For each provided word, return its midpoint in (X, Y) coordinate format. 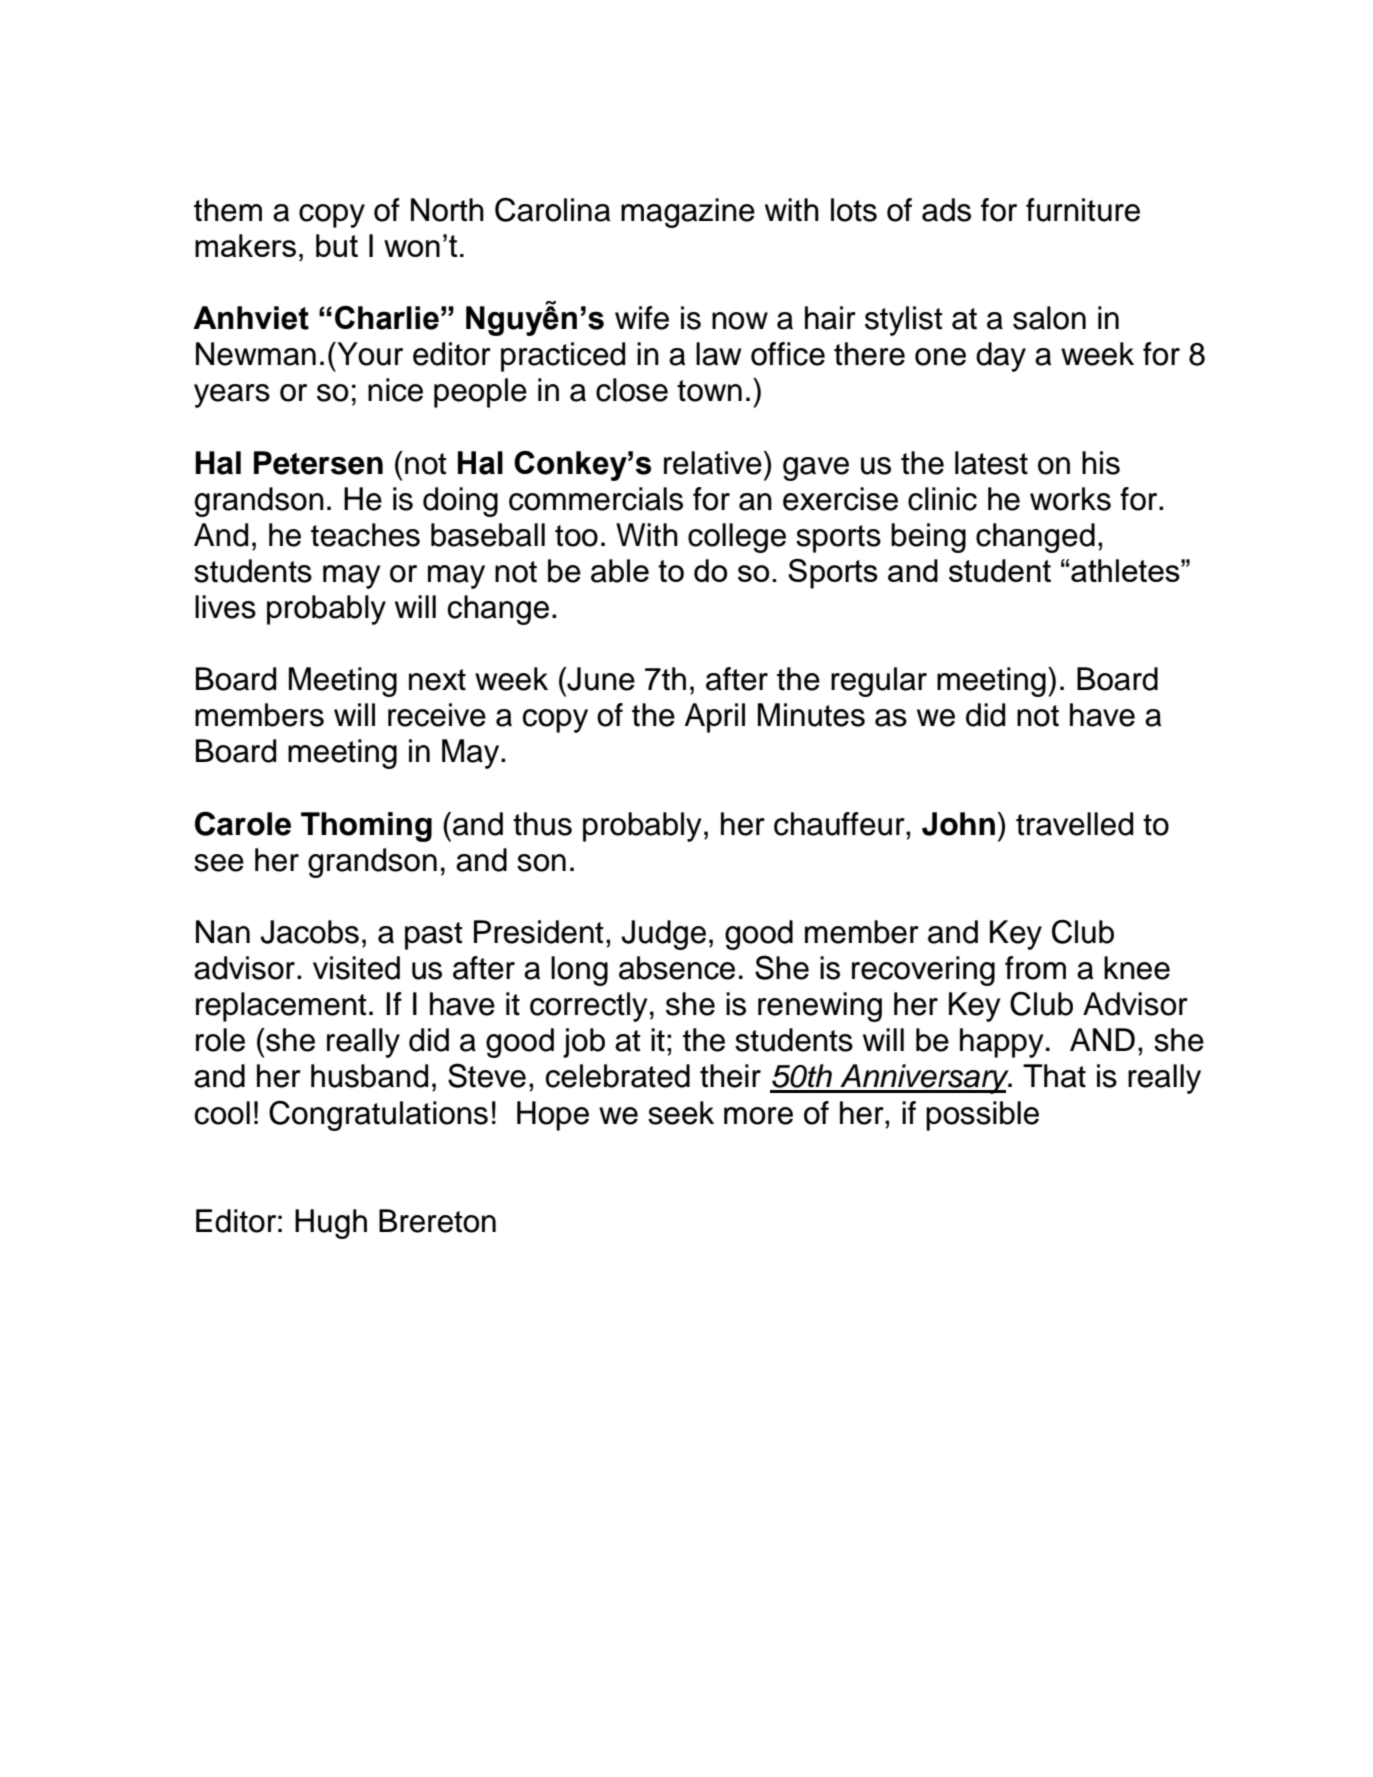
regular (879, 682)
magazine (688, 213)
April (715, 718)
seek (681, 1113)
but (337, 245)
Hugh (331, 1224)
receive (437, 715)
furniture (1083, 210)
